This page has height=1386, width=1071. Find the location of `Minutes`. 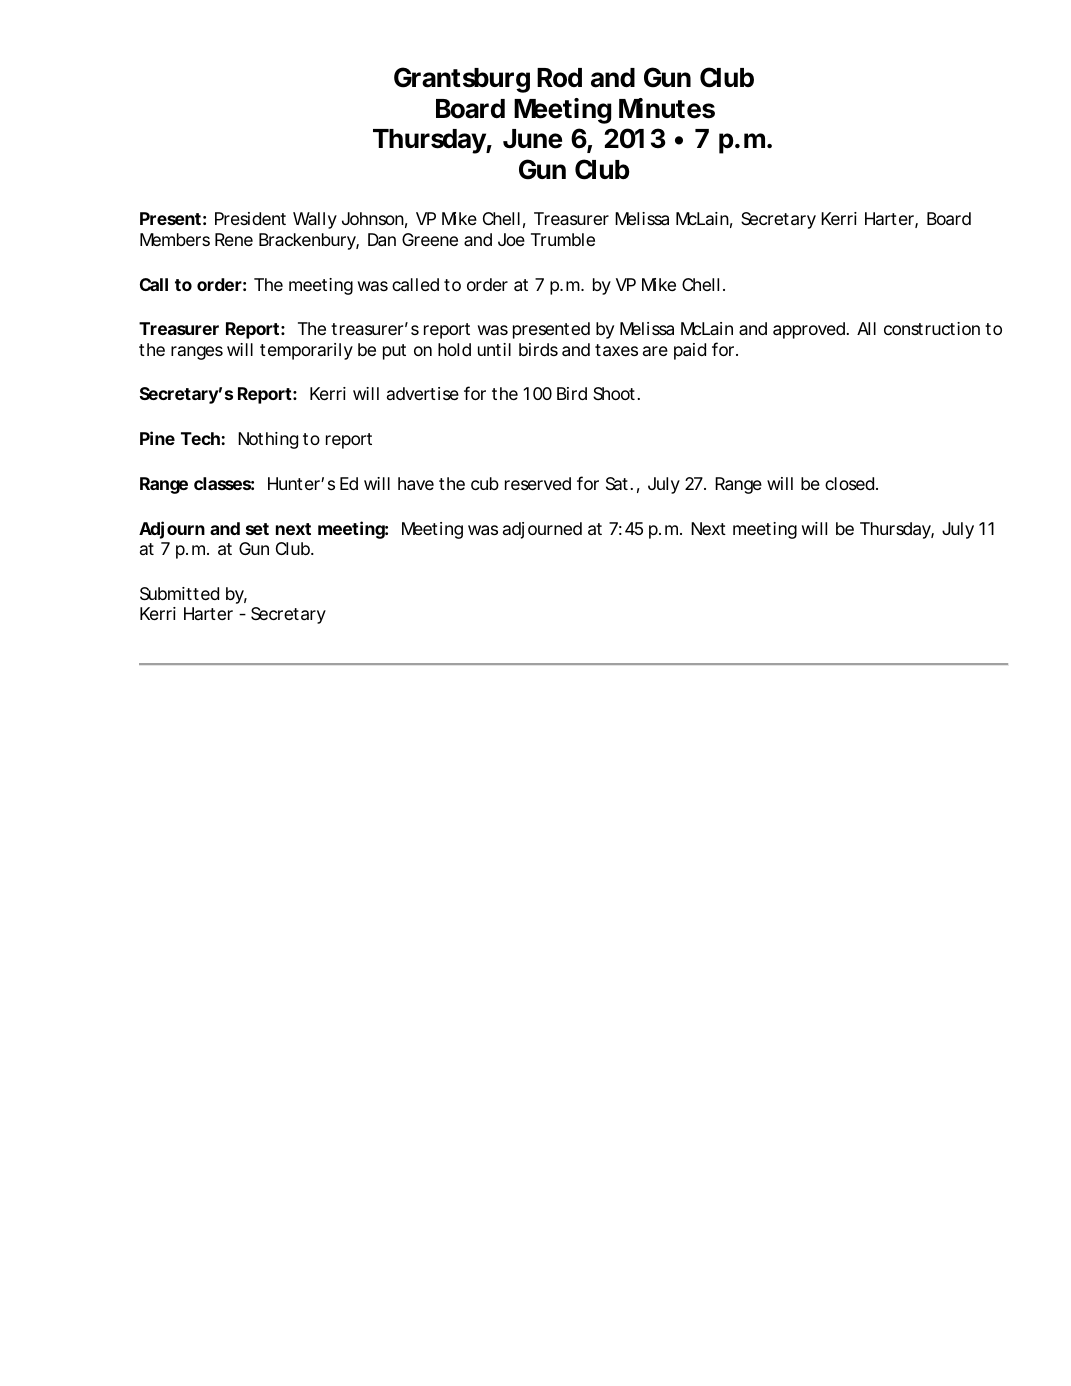

Minutes is located at coordinates (667, 108).
